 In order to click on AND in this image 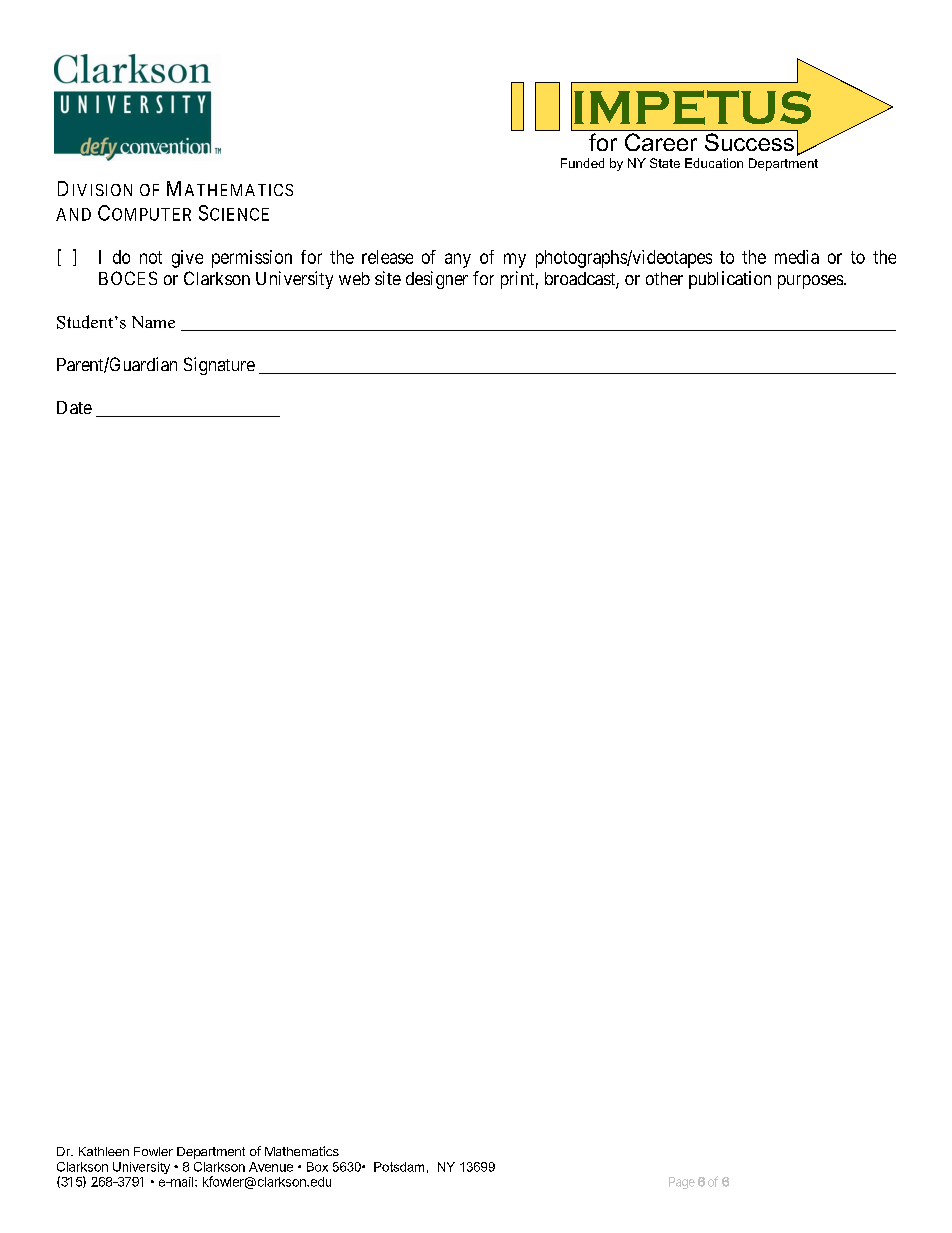, I will do `click(73, 214)`.
